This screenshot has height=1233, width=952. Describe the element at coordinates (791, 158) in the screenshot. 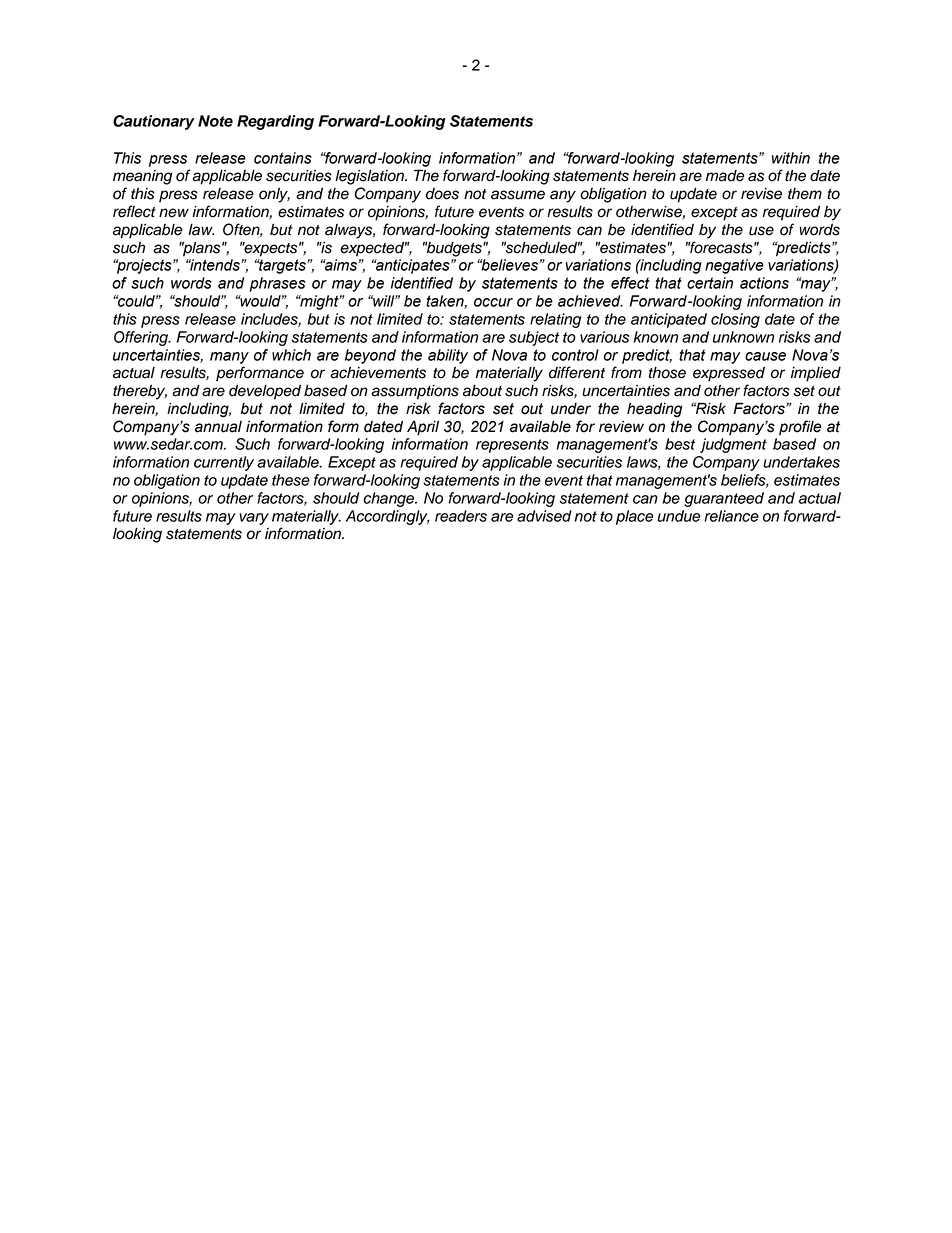

I see `within` at that location.
